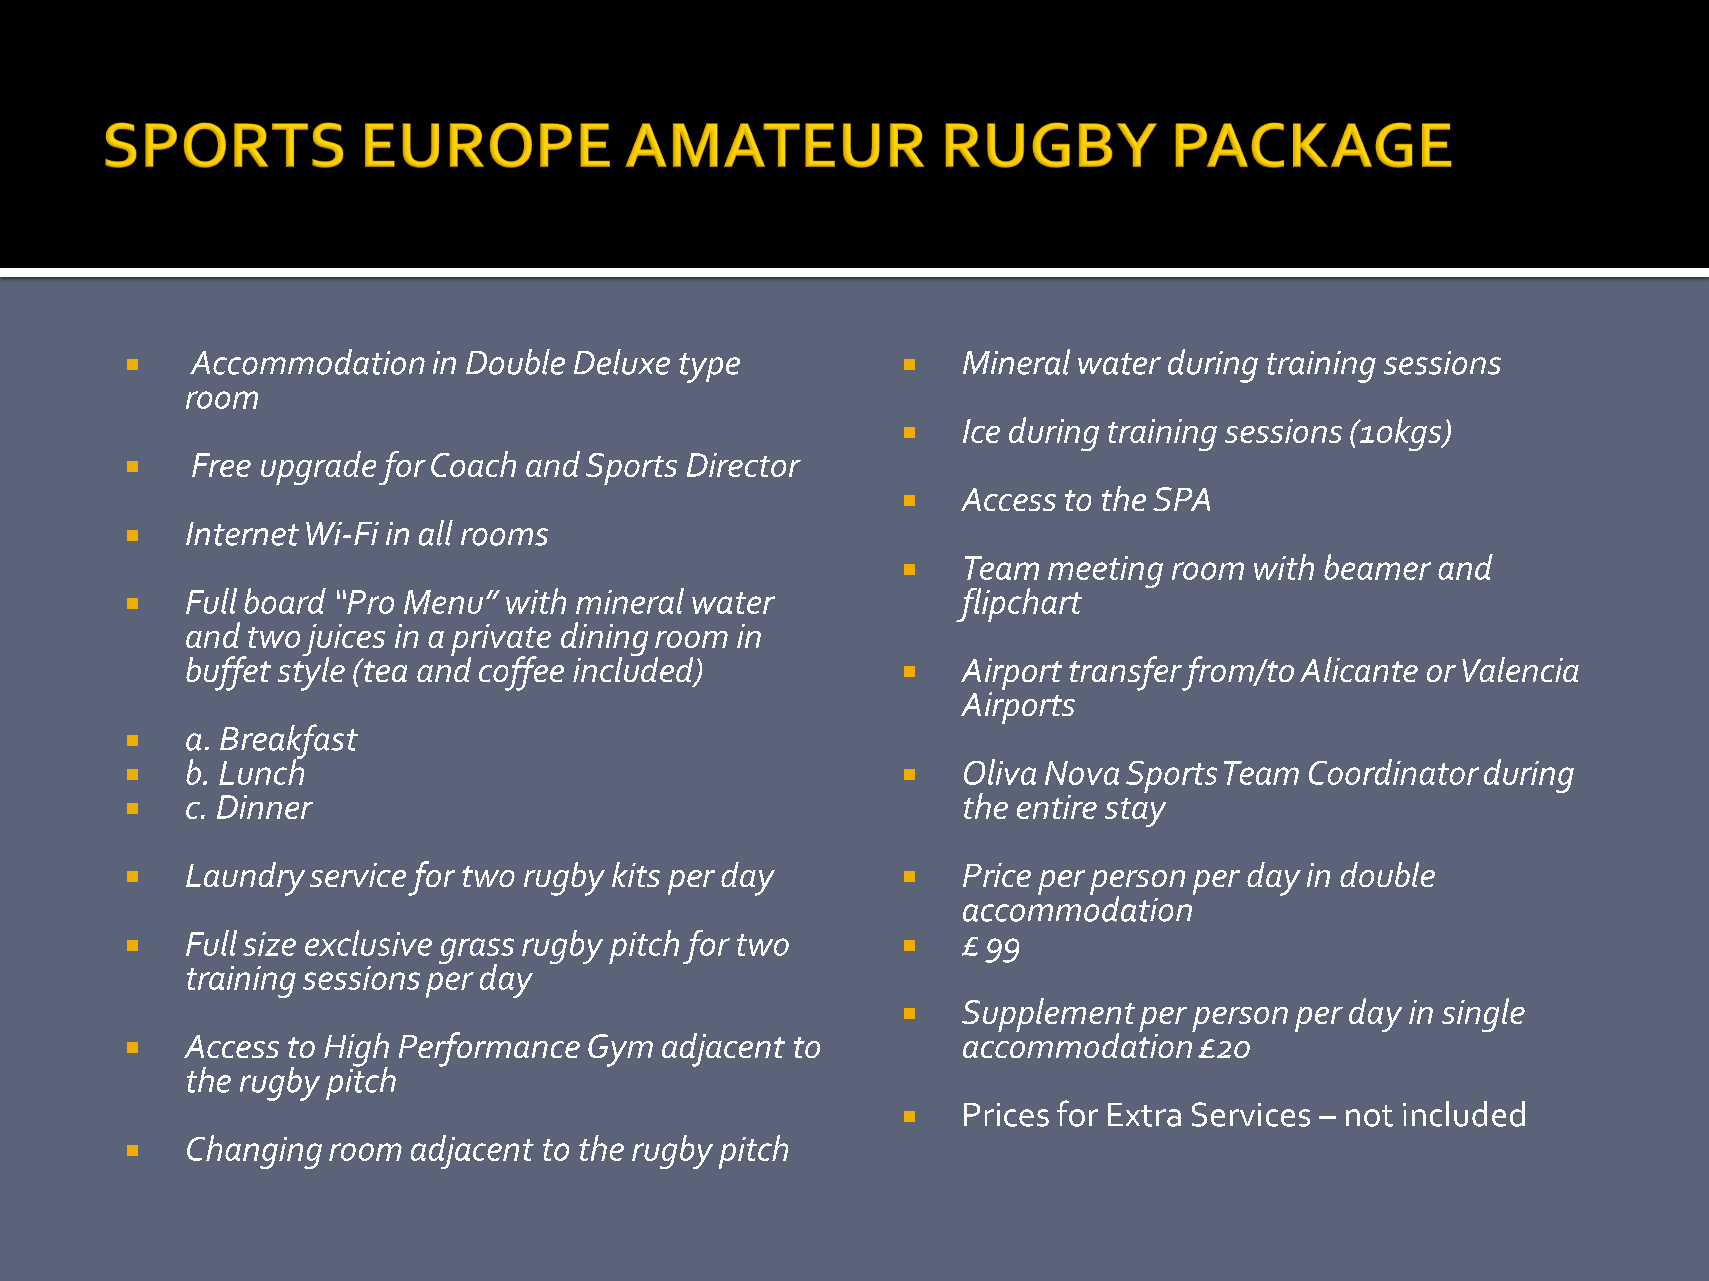 This image has width=1709, height=1281. I want to click on type, so click(709, 368).
